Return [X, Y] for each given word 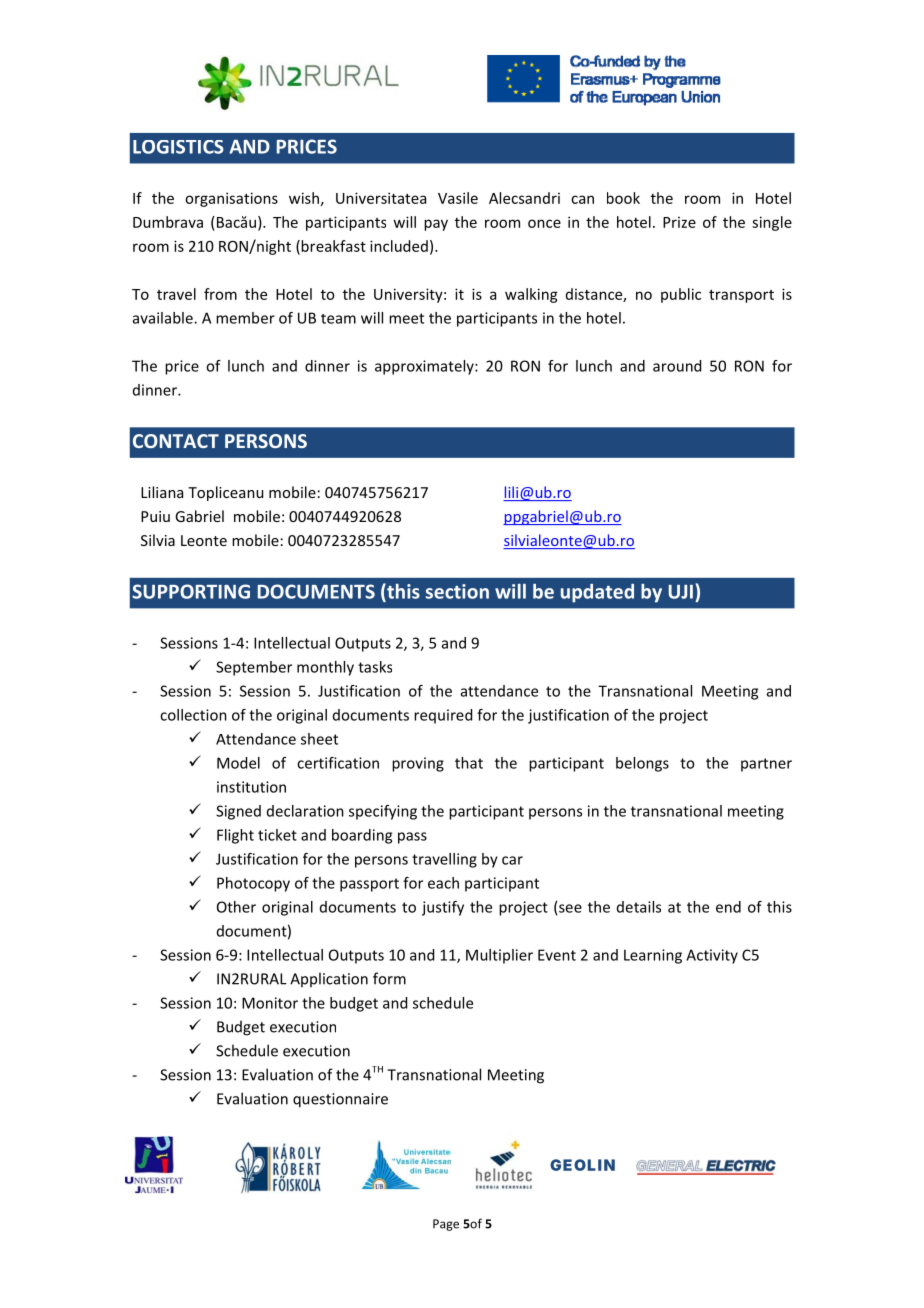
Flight [235, 836]
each [443, 883]
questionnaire [340, 1100]
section [457, 591]
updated [597, 593]
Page [446, 1225]
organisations [231, 199]
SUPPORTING [191, 591]
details [639, 907]
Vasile [458, 198]
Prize [679, 222]
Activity [712, 956]
